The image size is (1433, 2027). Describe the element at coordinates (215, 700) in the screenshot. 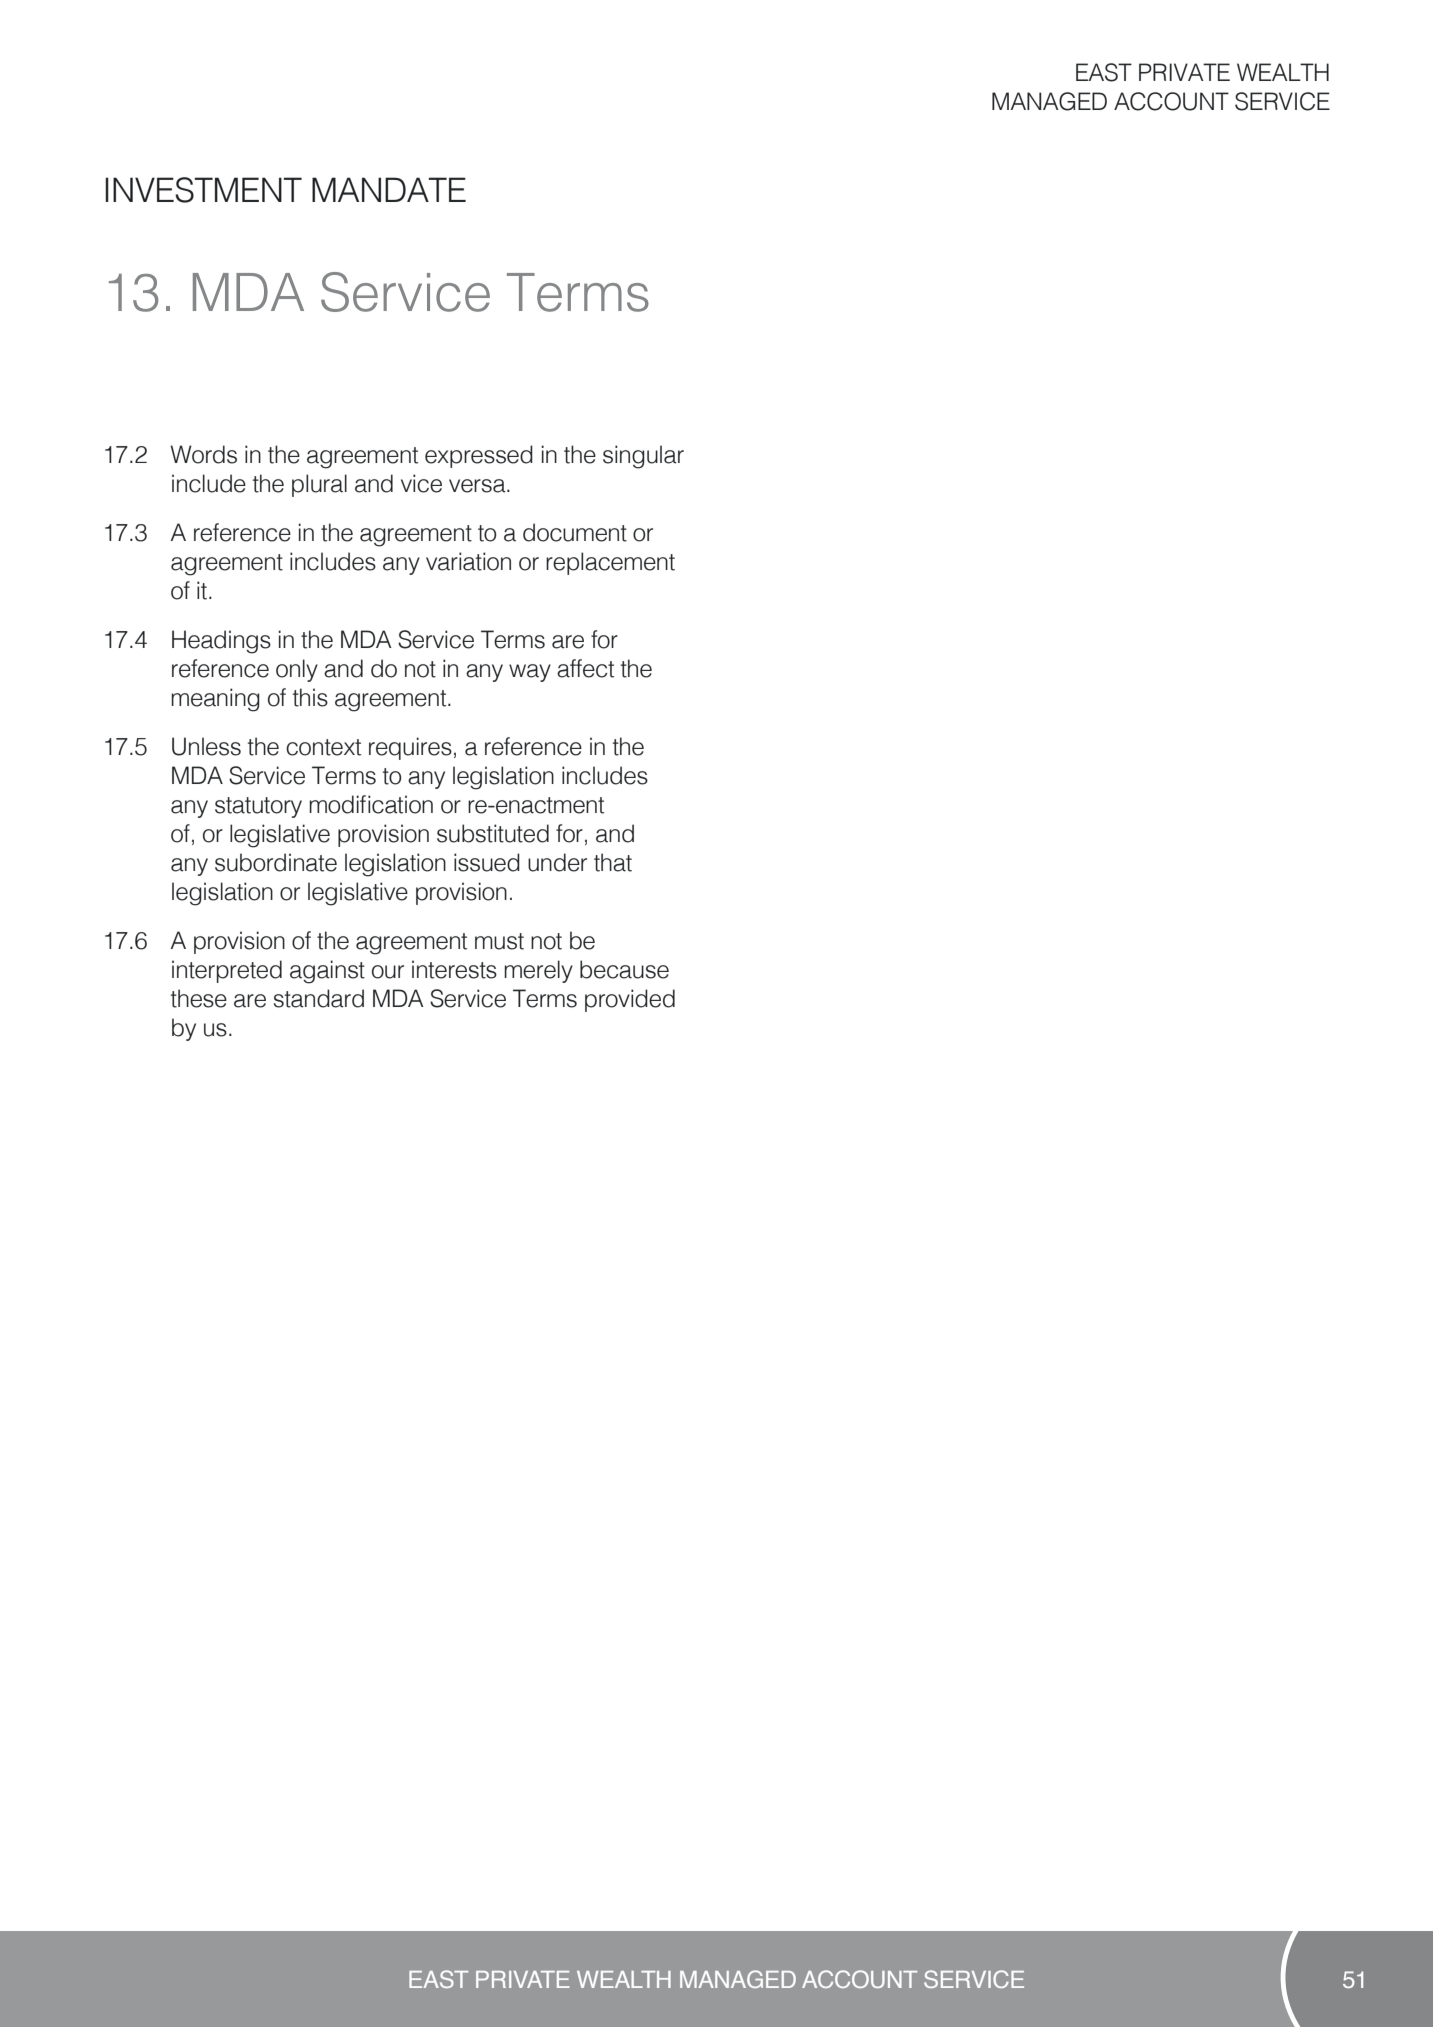

I see `meaning` at that location.
